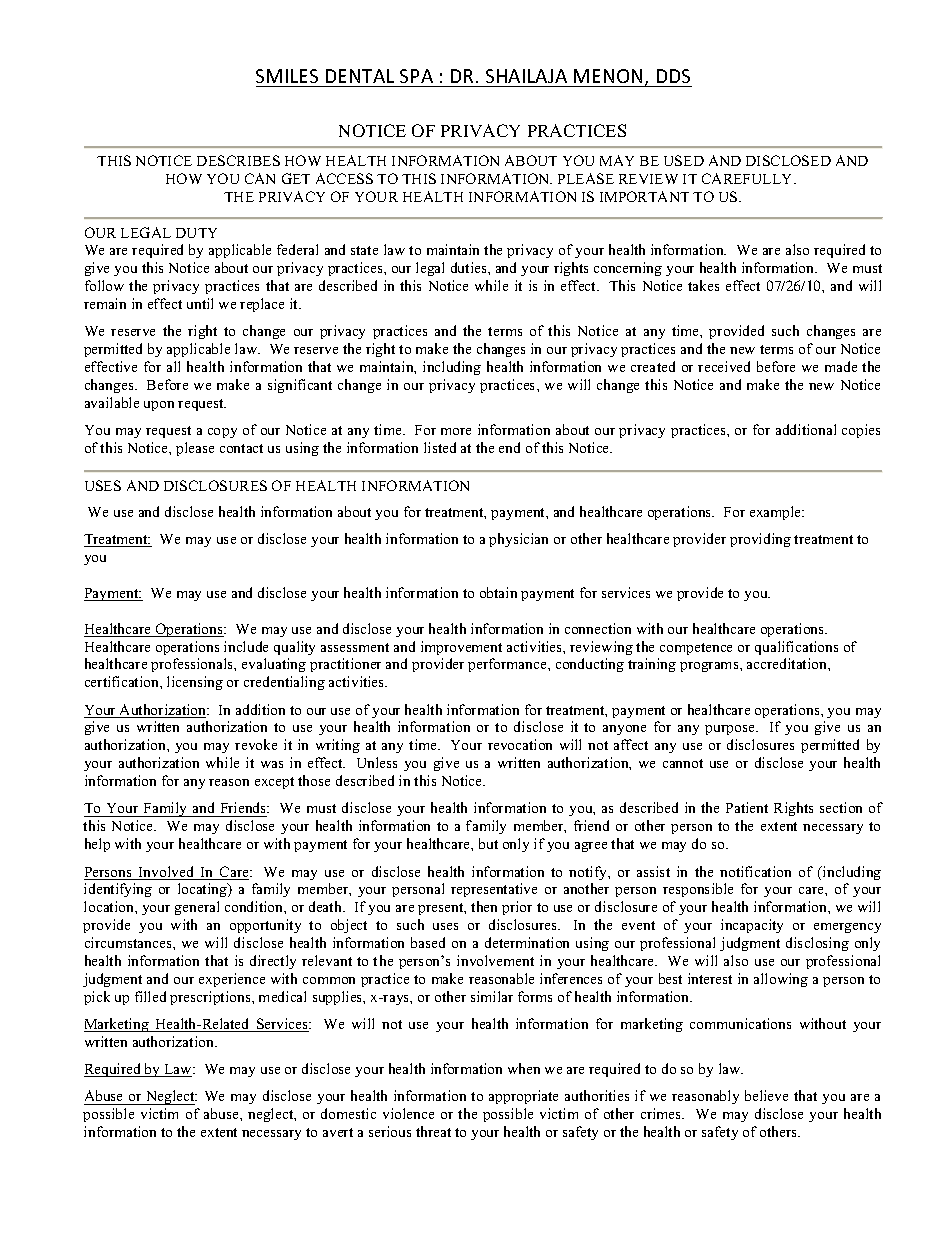  Describe the element at coordinates (200, 303) in the screenshot. I see `until` at that location.
